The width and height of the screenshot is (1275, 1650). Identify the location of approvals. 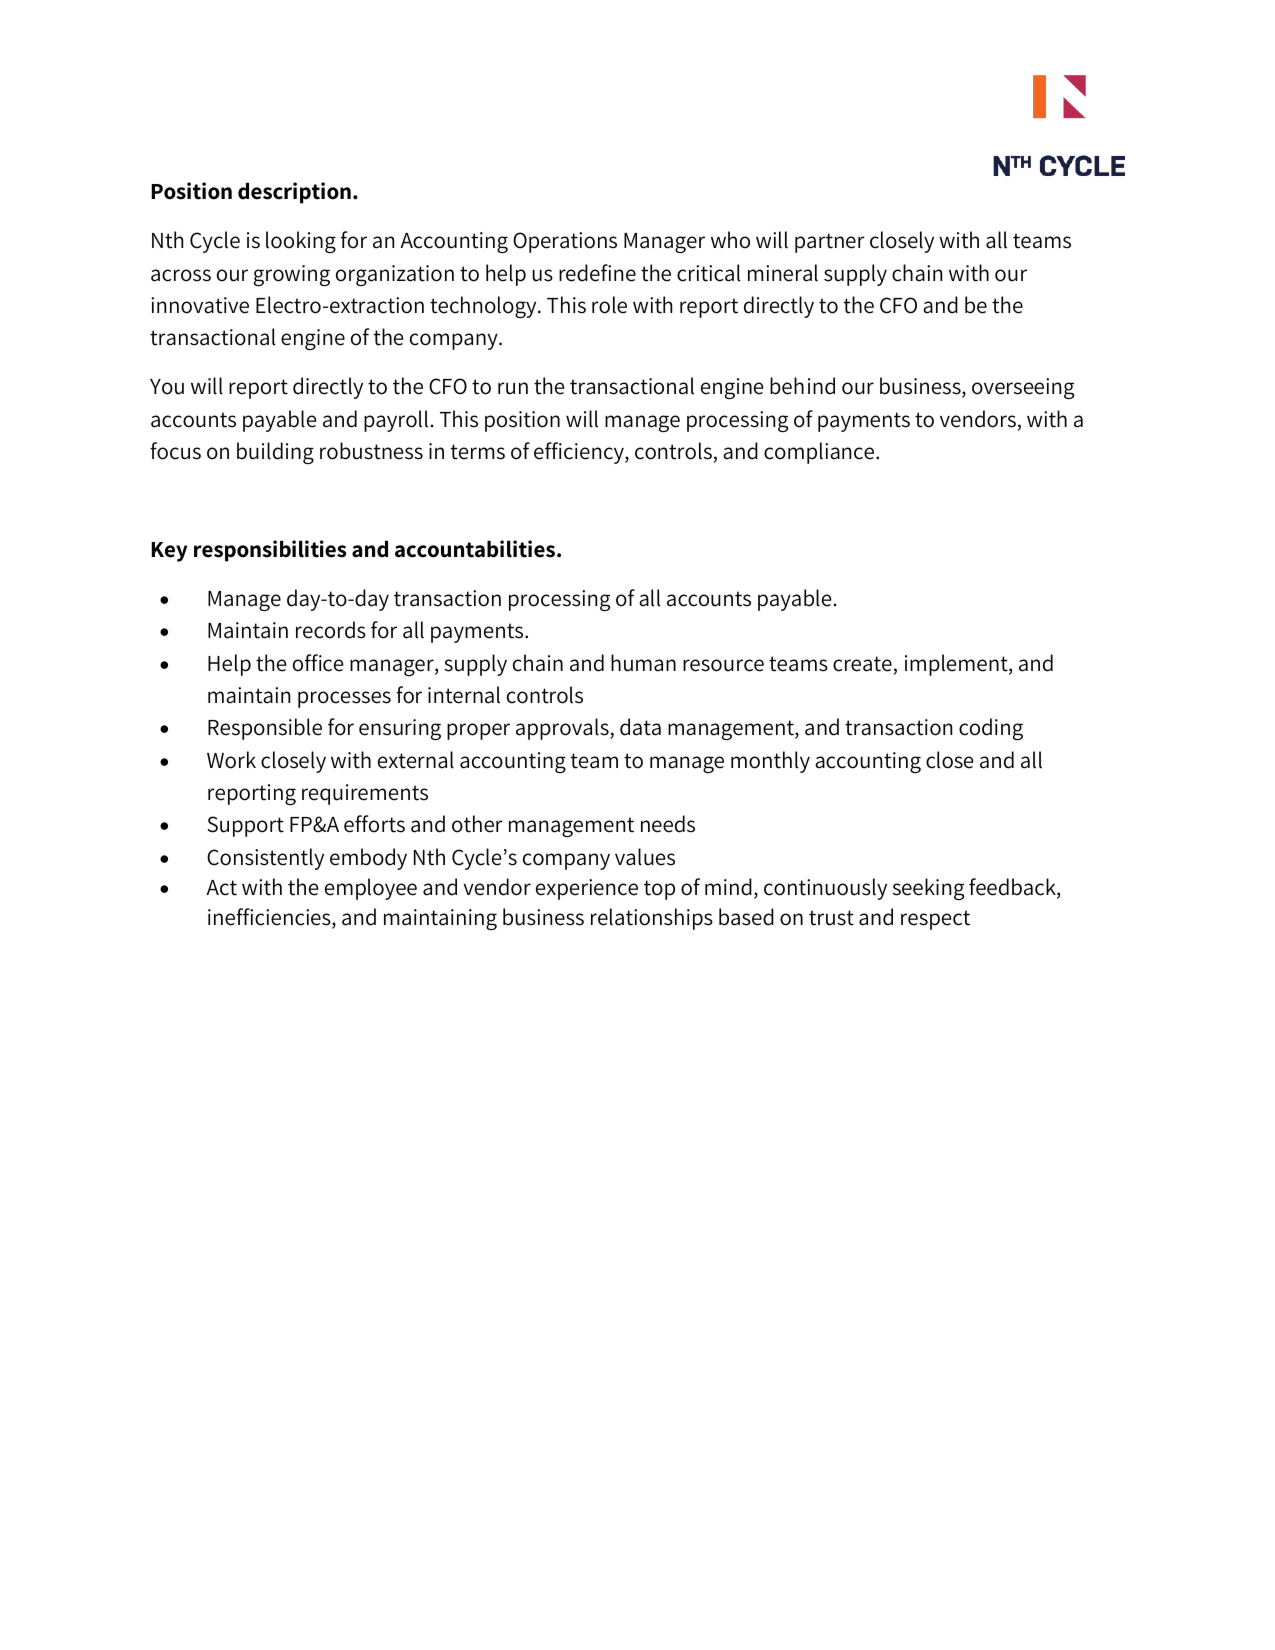
(563, 729).
